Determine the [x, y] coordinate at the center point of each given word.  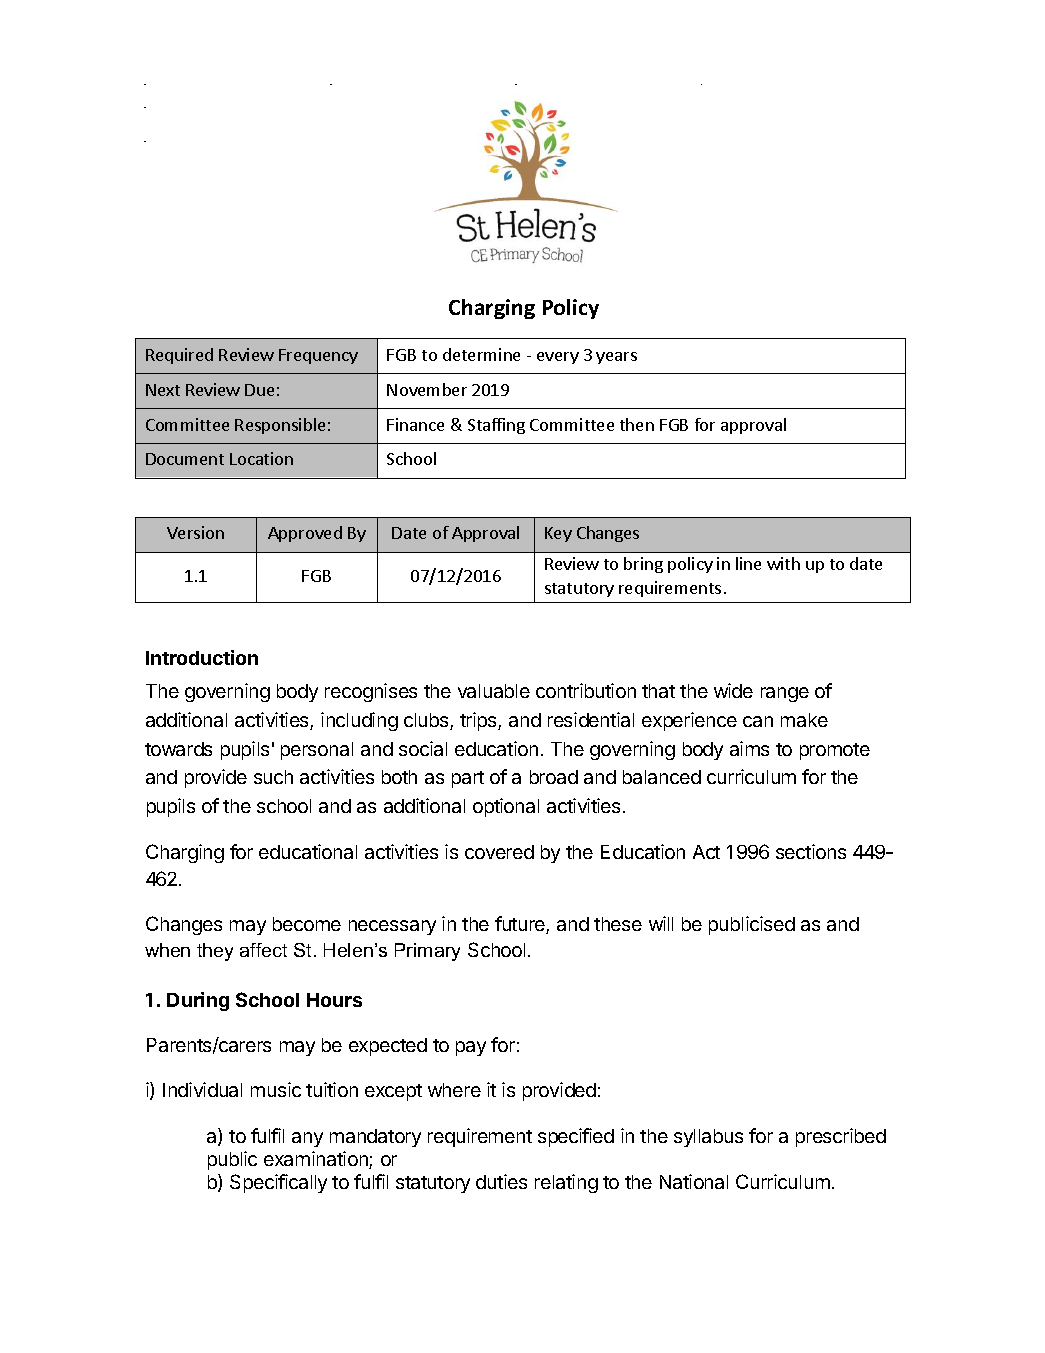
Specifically [278, 1183]
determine [481, 354]
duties [501, 1181]
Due [259, 390]
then [637, 424]
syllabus [708, 1138]
